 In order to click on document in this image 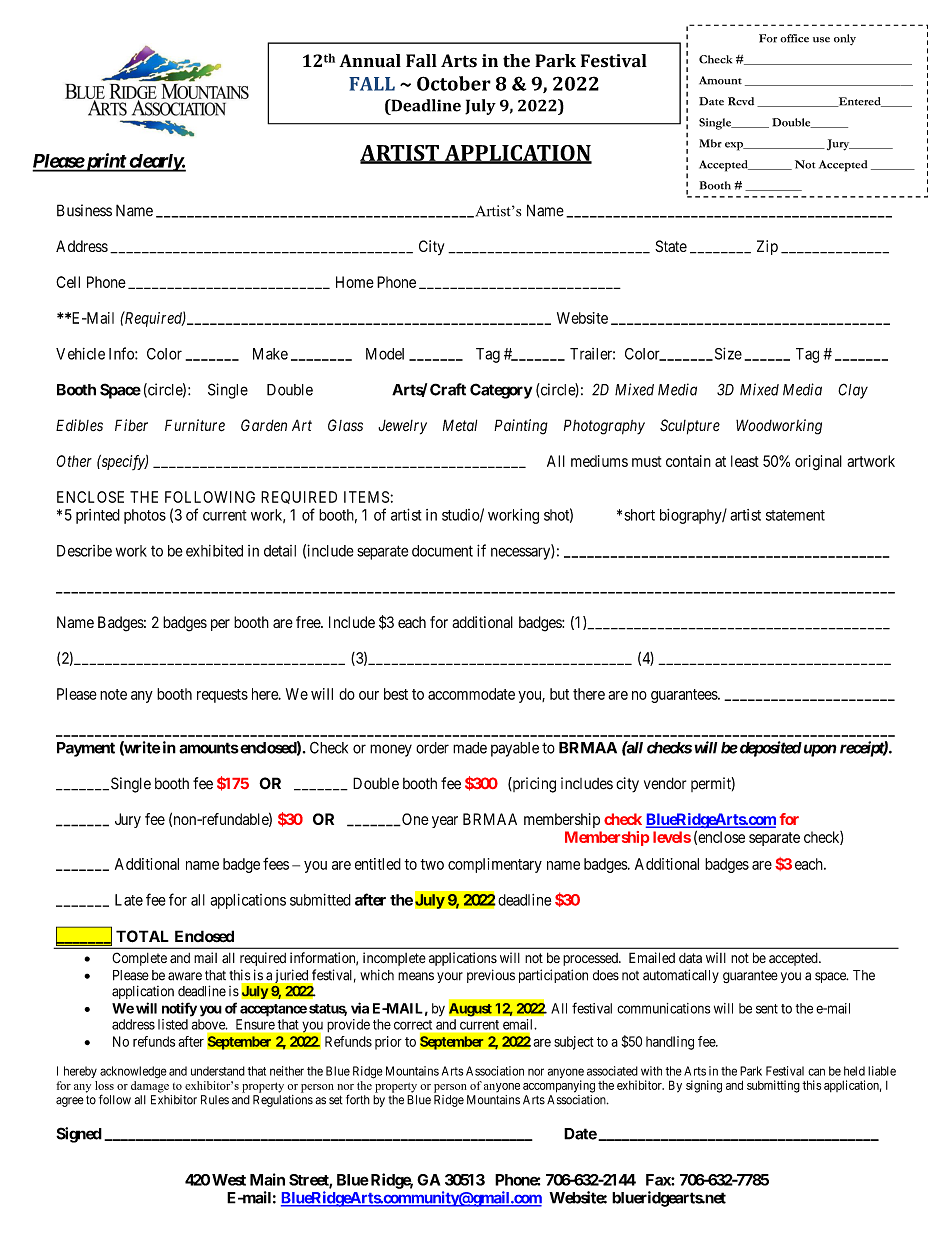, I will do `click(442, 551)`.
